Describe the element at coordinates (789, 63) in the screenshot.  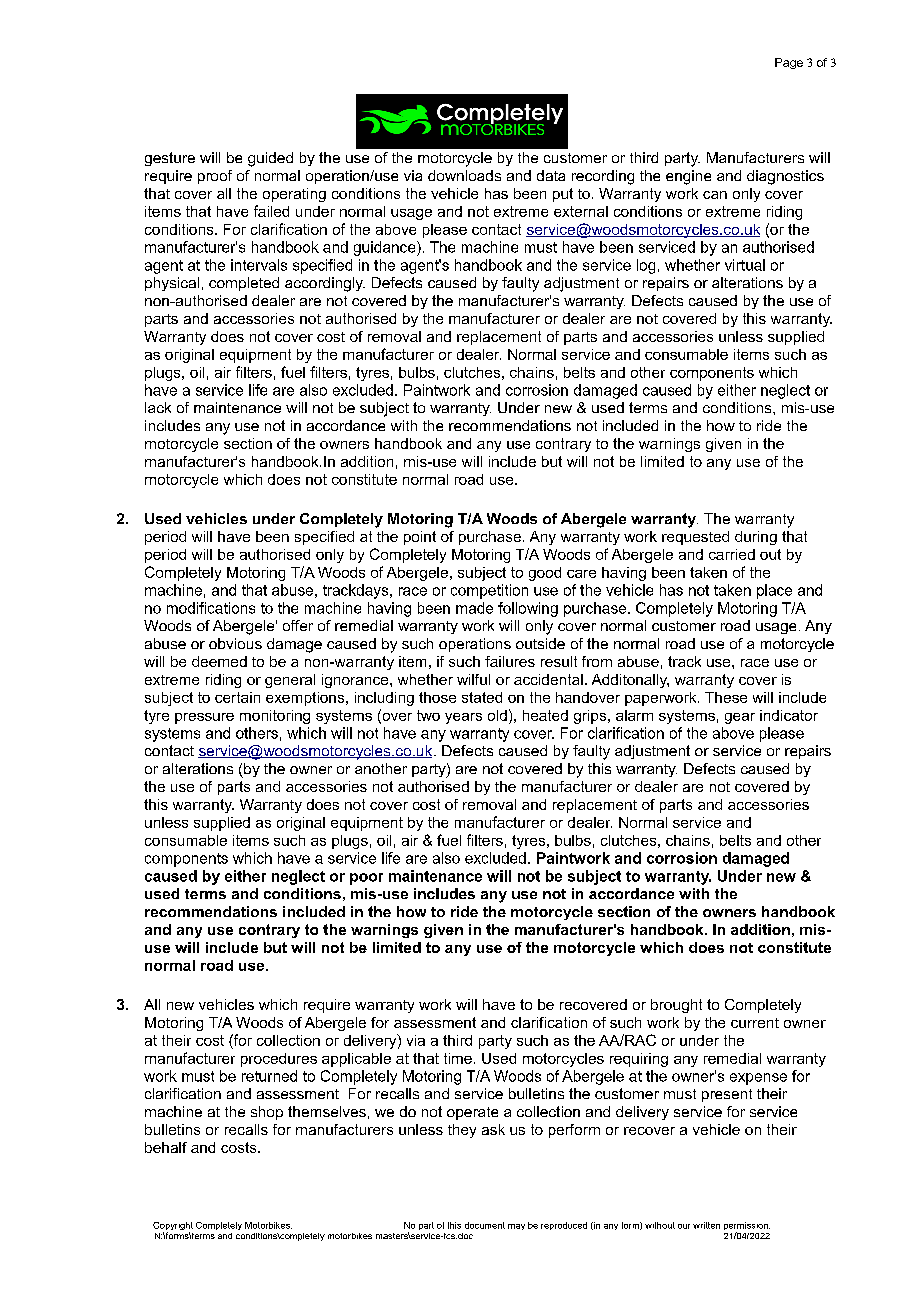
I see `Page` at that location.
